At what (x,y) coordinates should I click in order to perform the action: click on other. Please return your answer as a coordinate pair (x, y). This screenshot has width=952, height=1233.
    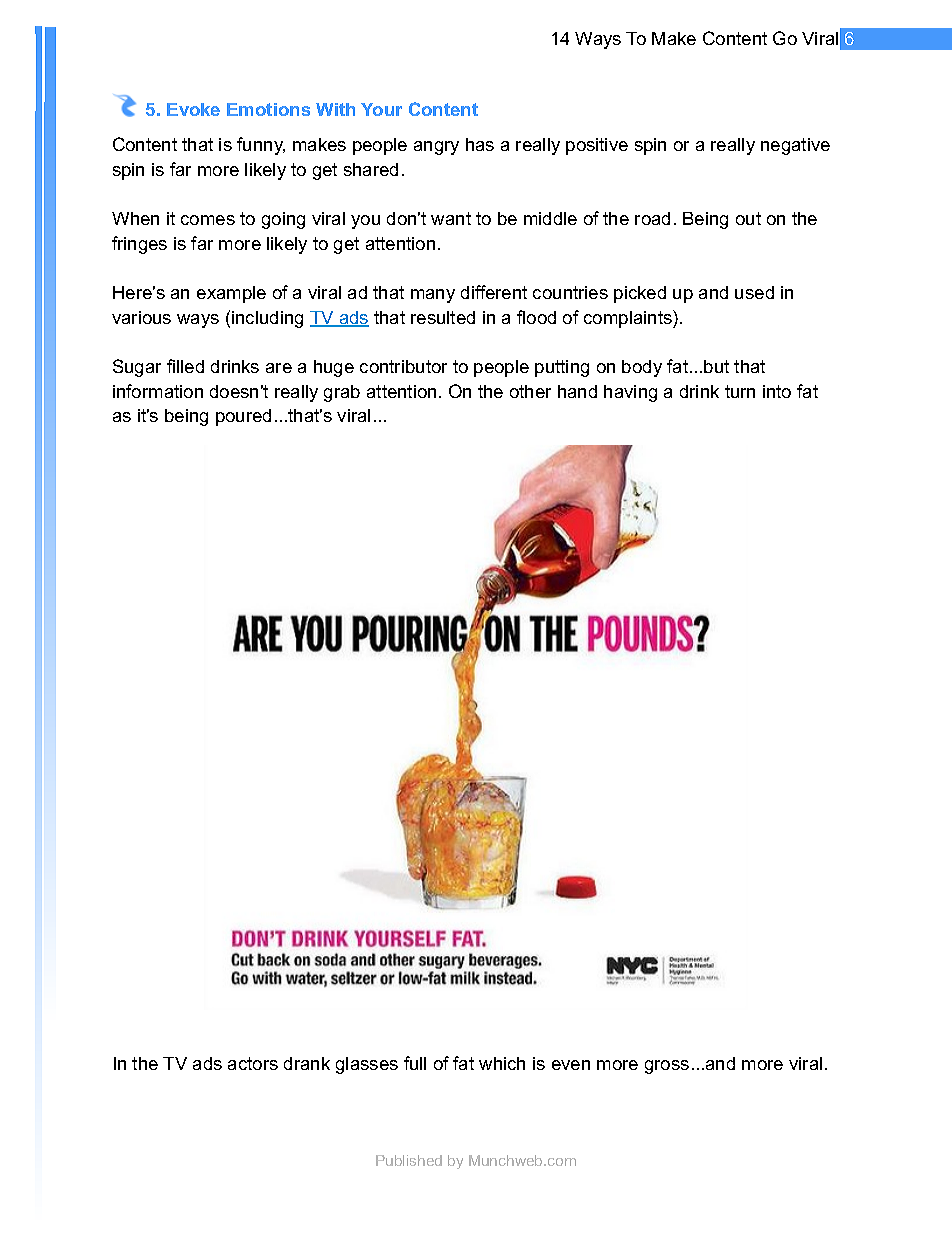
    Looking at the image, I should click on (530, 391).
